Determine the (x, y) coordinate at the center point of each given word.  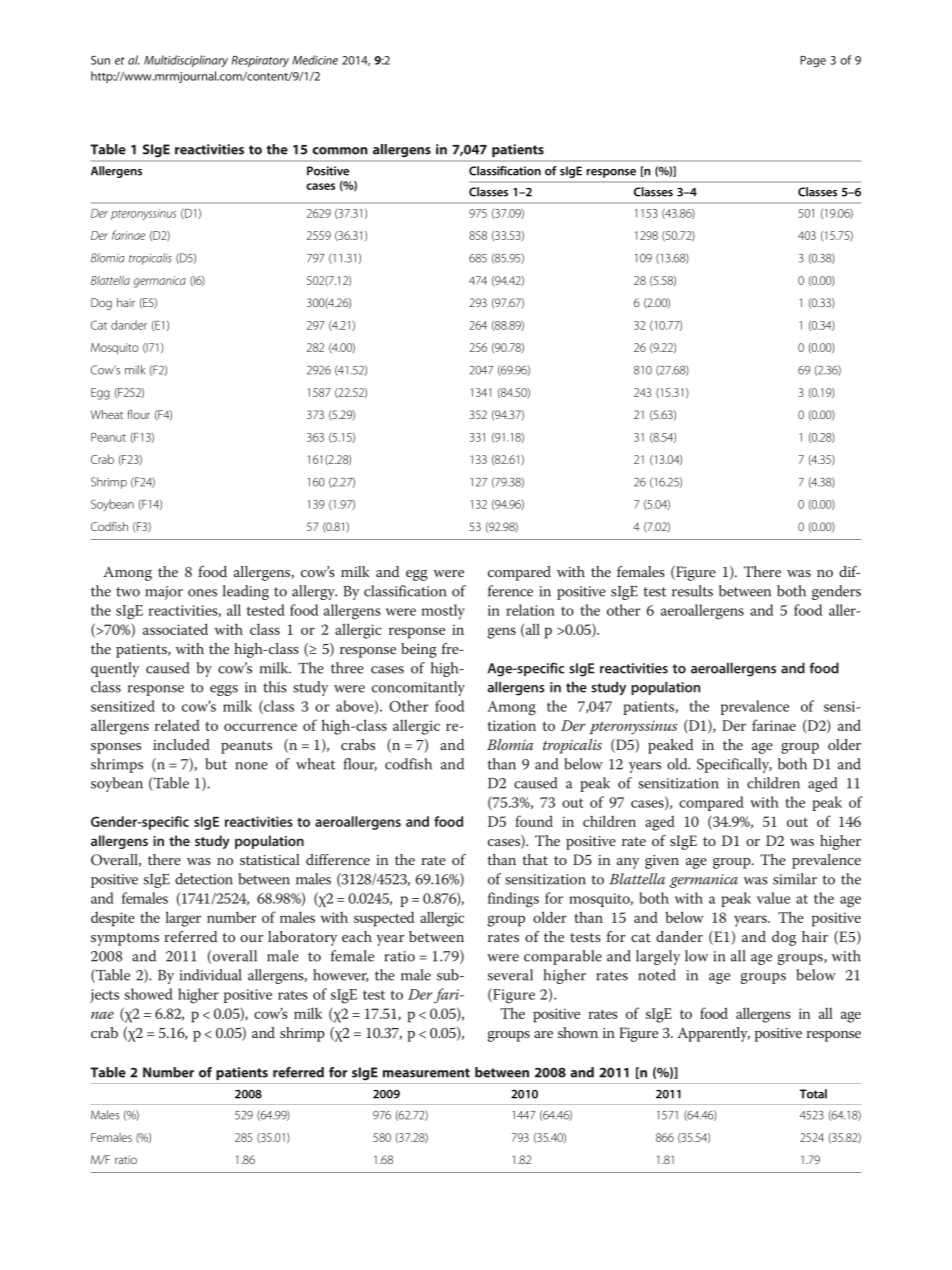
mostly (443, 612)
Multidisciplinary (186, 61)
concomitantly (418, 688)
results (692, 591)
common (340, 151)
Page (813, 61)
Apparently (713, 1034)
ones (202, 593)
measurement (426, 1073)
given (662, 862)
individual (211, 975)
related (177, 725)
